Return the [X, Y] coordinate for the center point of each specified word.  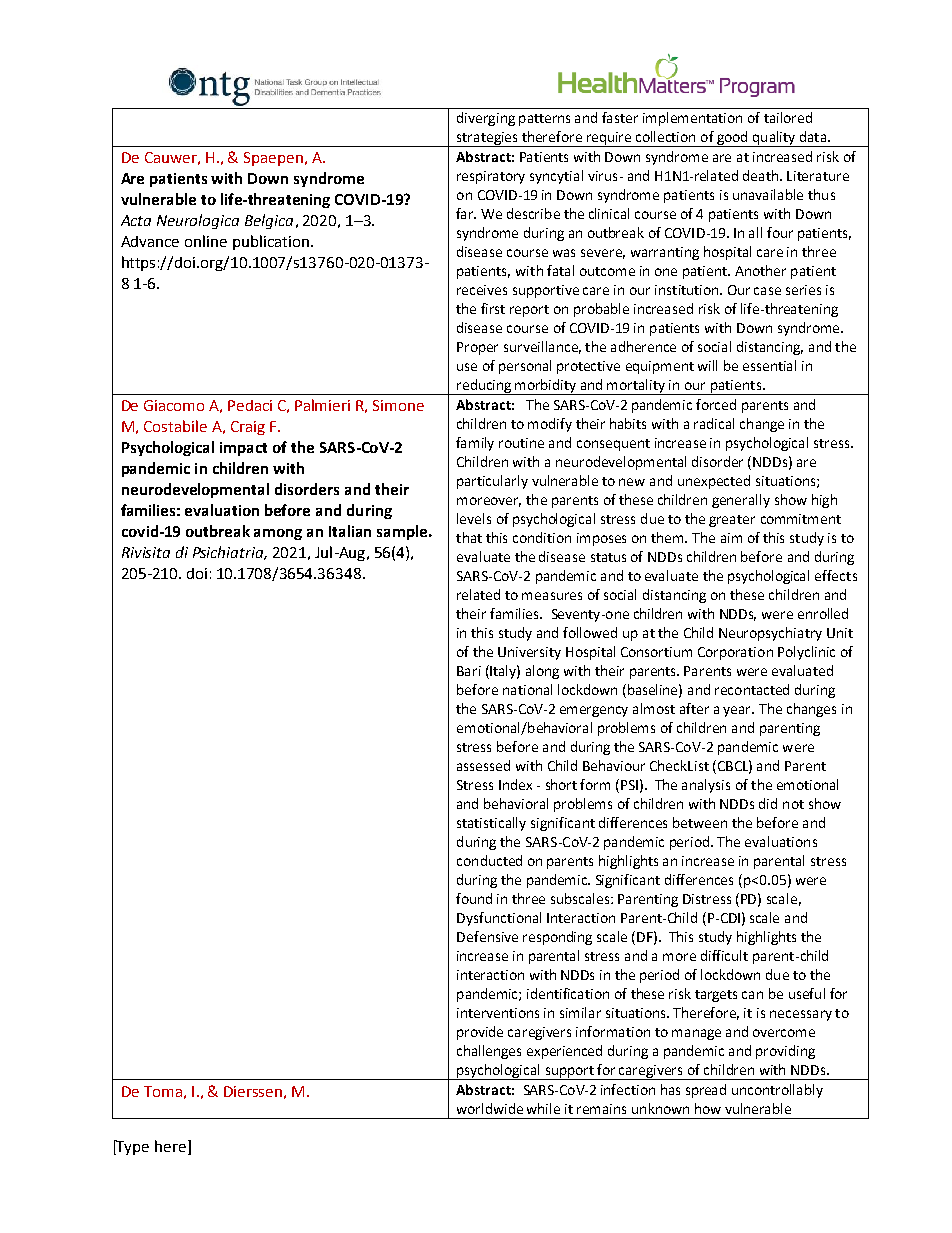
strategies [487, 139]
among [278, 534]
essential [769, 365]
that [469, 537]
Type [132, 1147]
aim [731, 538]
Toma [163, 1091]
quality [774, 139]
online [206, 241]
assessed [483, 765]
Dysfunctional [499, 919]
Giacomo [174, 405]
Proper [477, 348]
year [738, 711]
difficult [724, 955]
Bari [469, 671]
